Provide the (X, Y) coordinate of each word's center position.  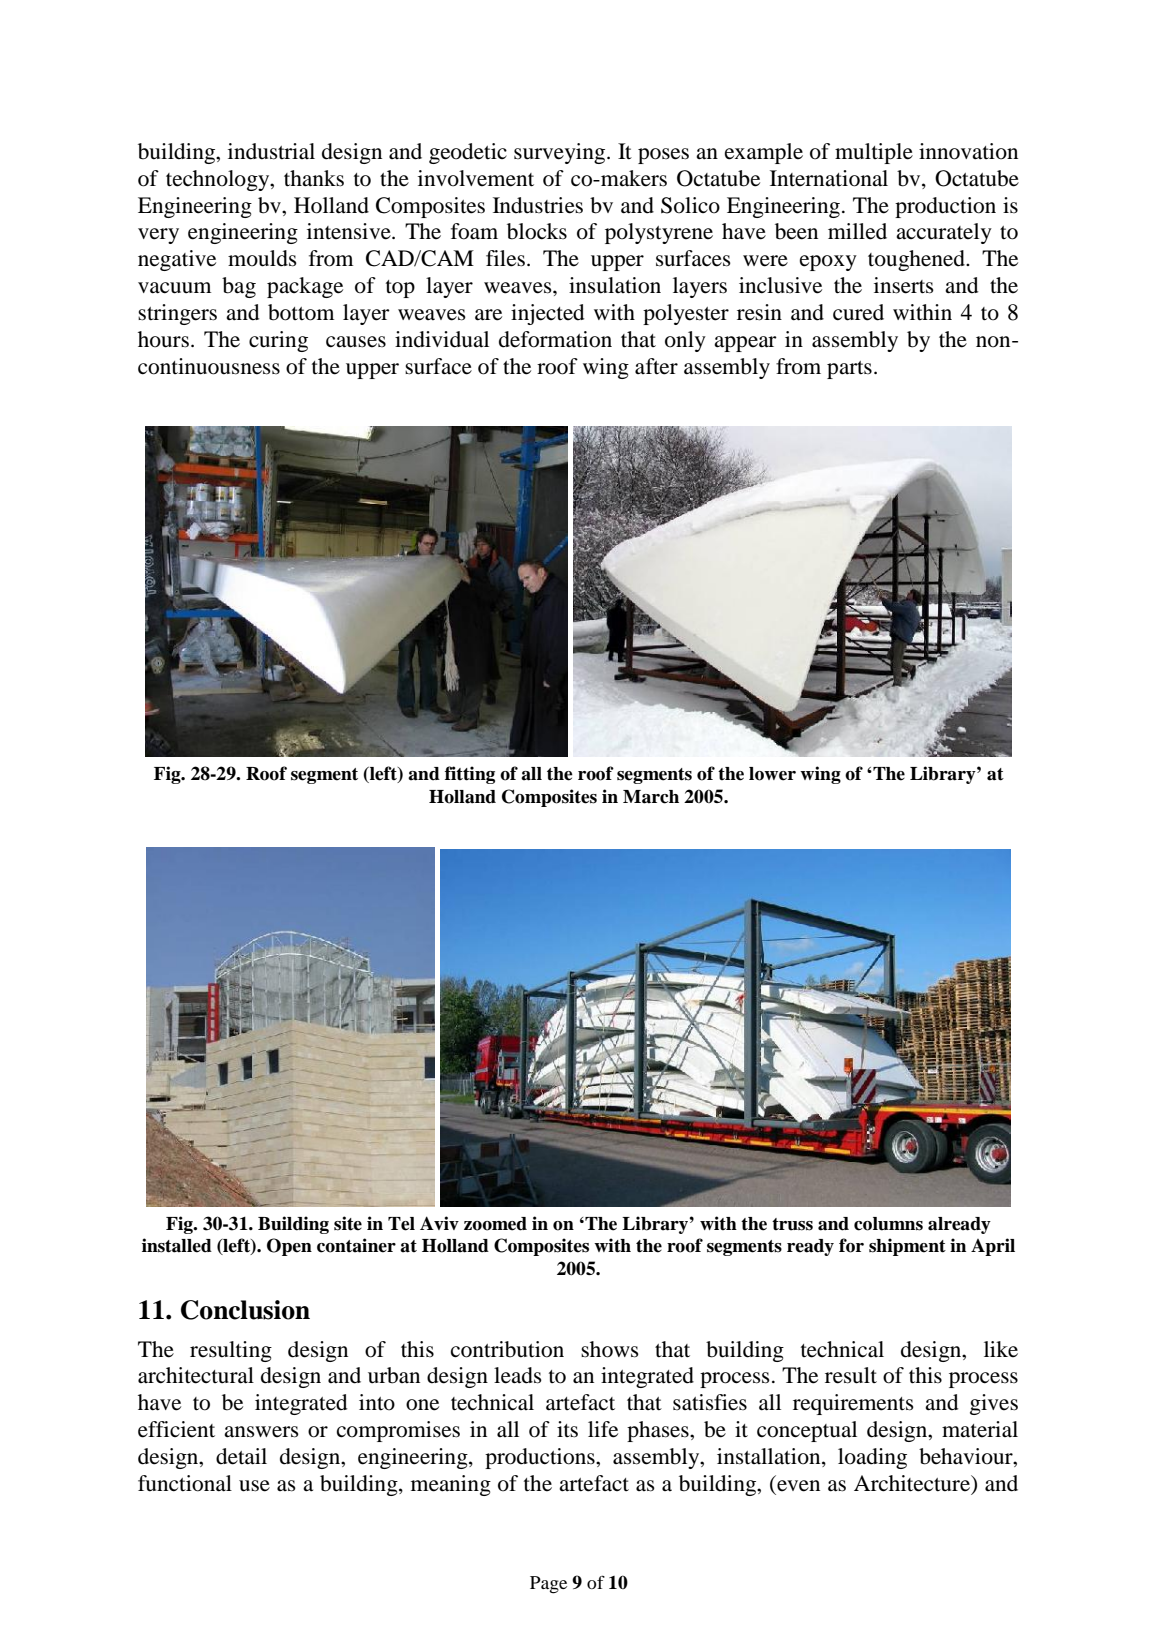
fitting (470, 775)
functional (185, 1483)
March (651, 797)
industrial (271, 151)
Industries (538, 205)
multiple (874, 153)
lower (772, 774)
